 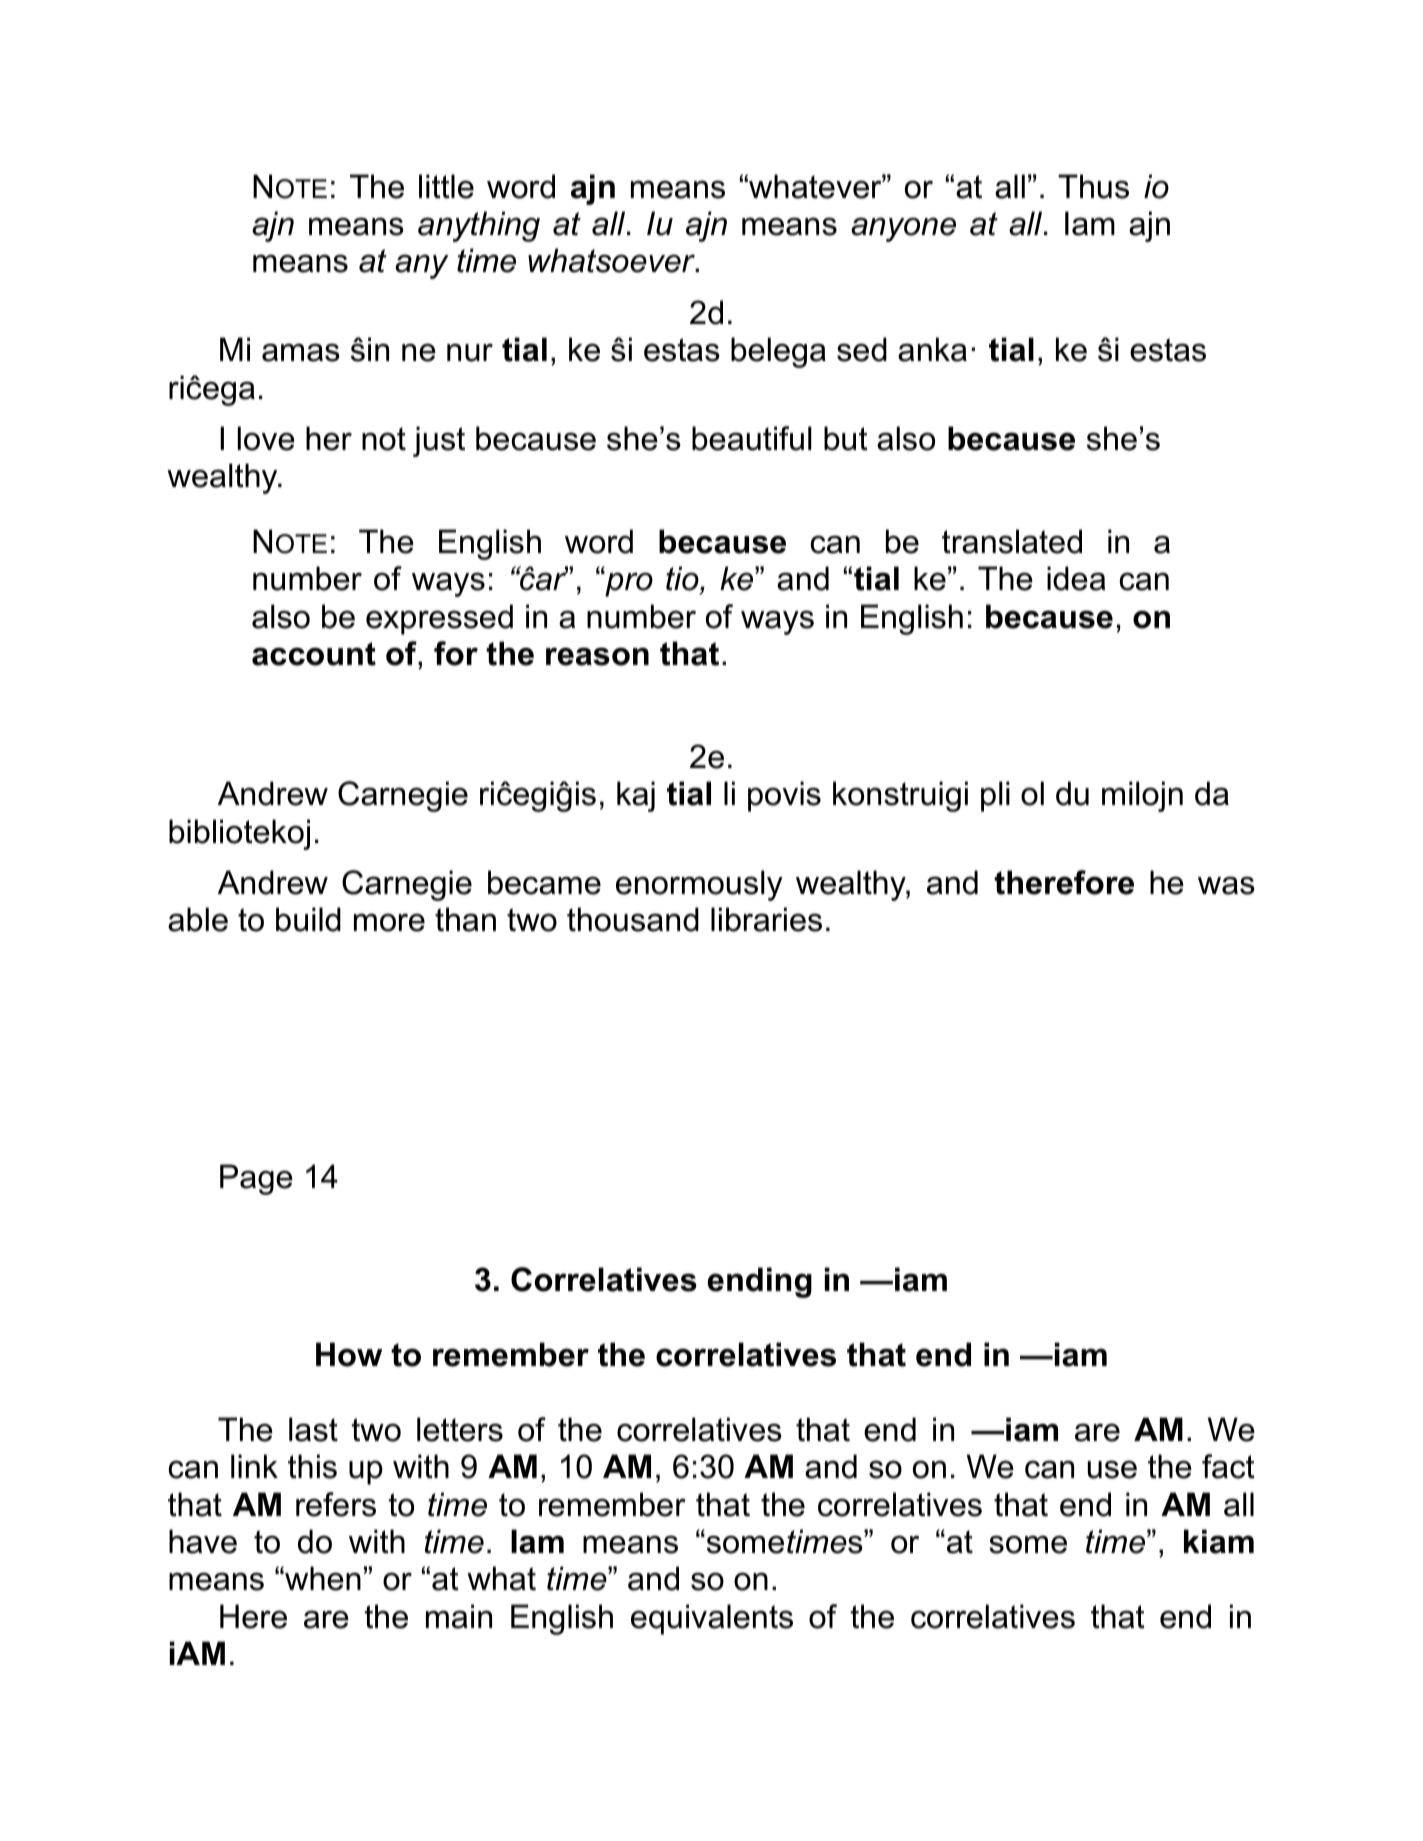 What do you see at coordinates (446, 186) in the image?
I see `little` at bounding box center [446, 186].
